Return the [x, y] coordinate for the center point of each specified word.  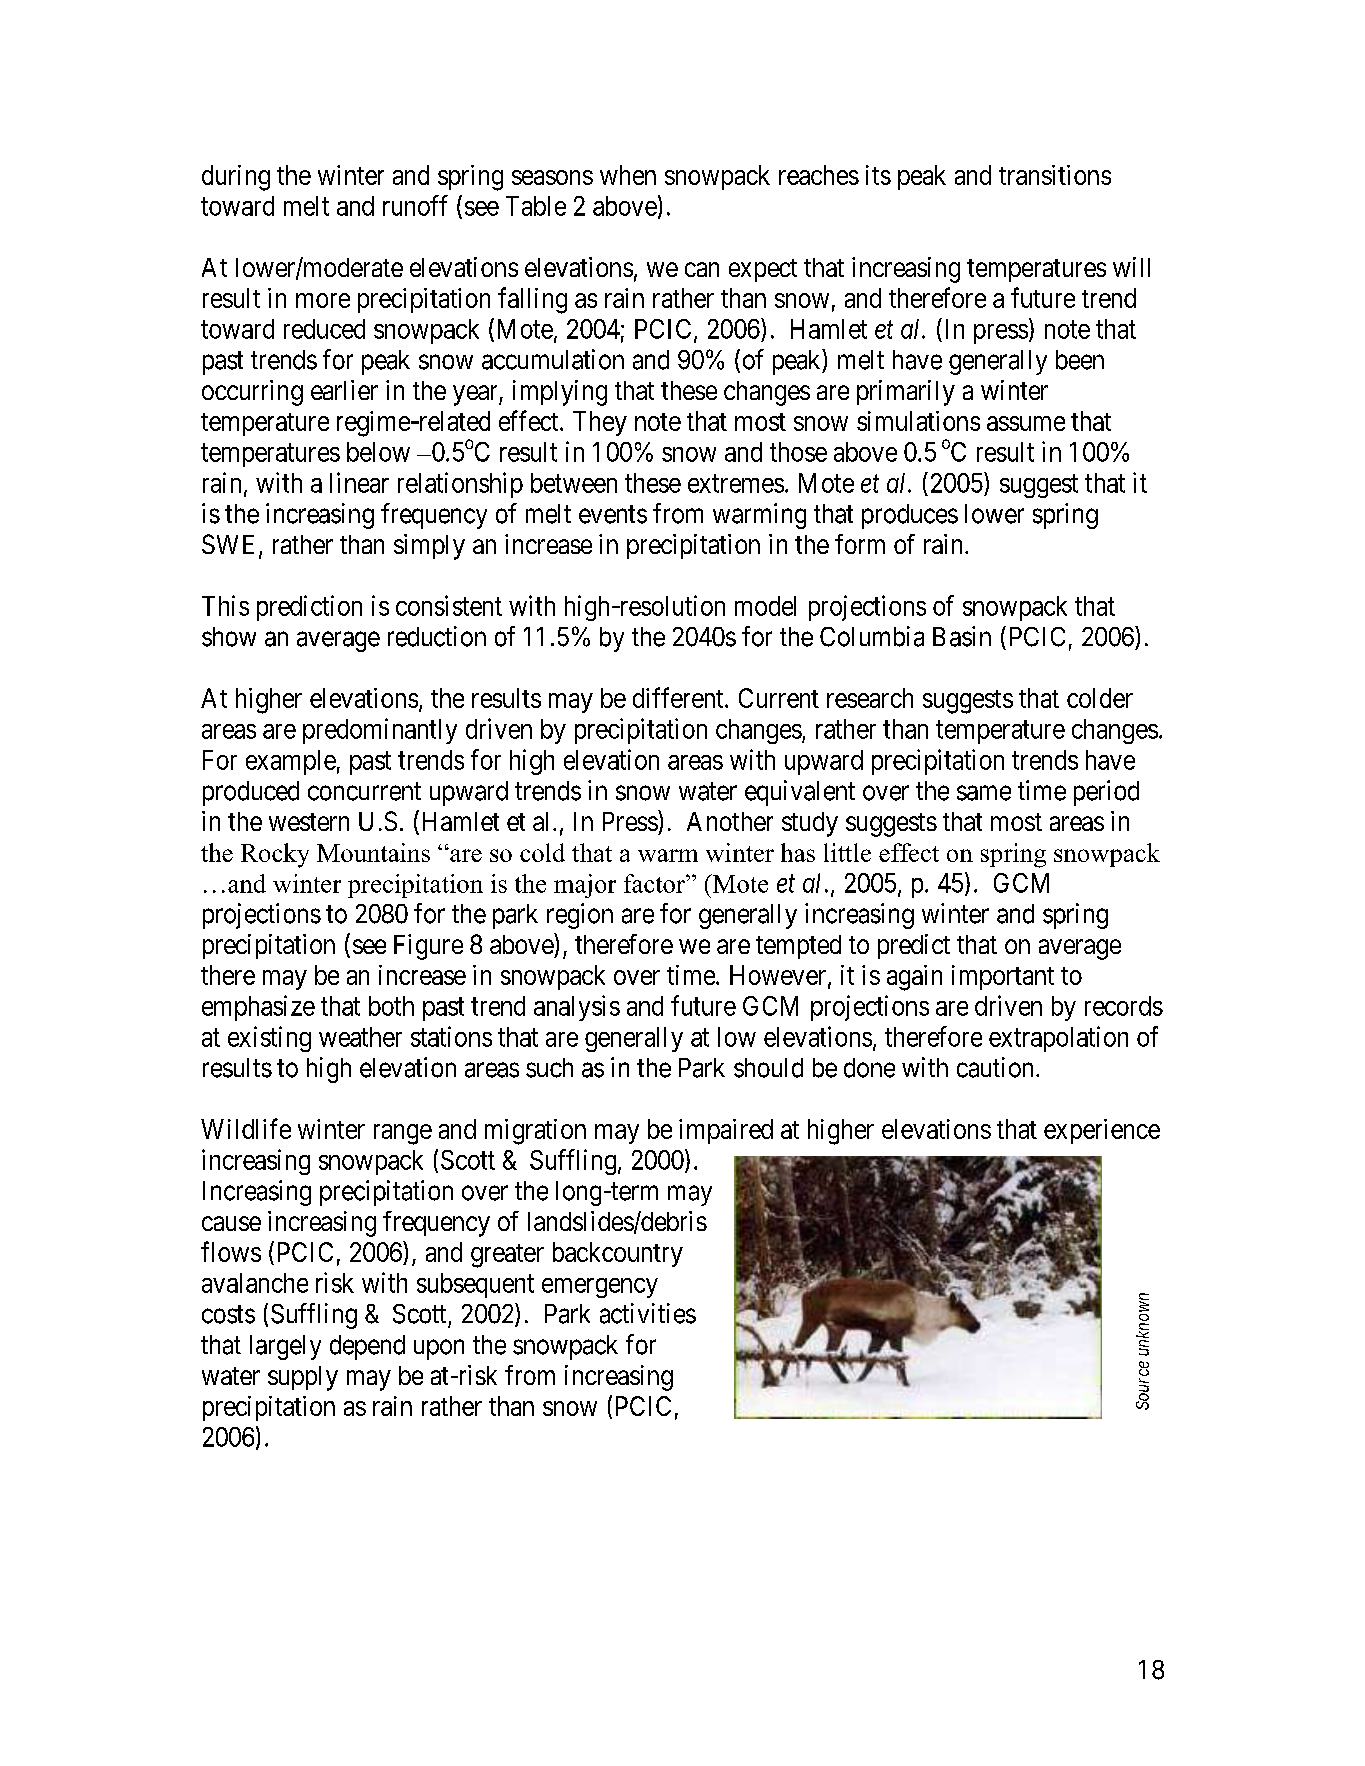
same [984, 793]
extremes [736, 483]
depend [367, 1347]
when [628, 175]
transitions [1055, 175]
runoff [415, 205]
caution [997, 1067]
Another [730, 821]
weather [360, 1037]
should [768, 1068]
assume [1026, 423]
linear [359, 482]
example [291, 762]
